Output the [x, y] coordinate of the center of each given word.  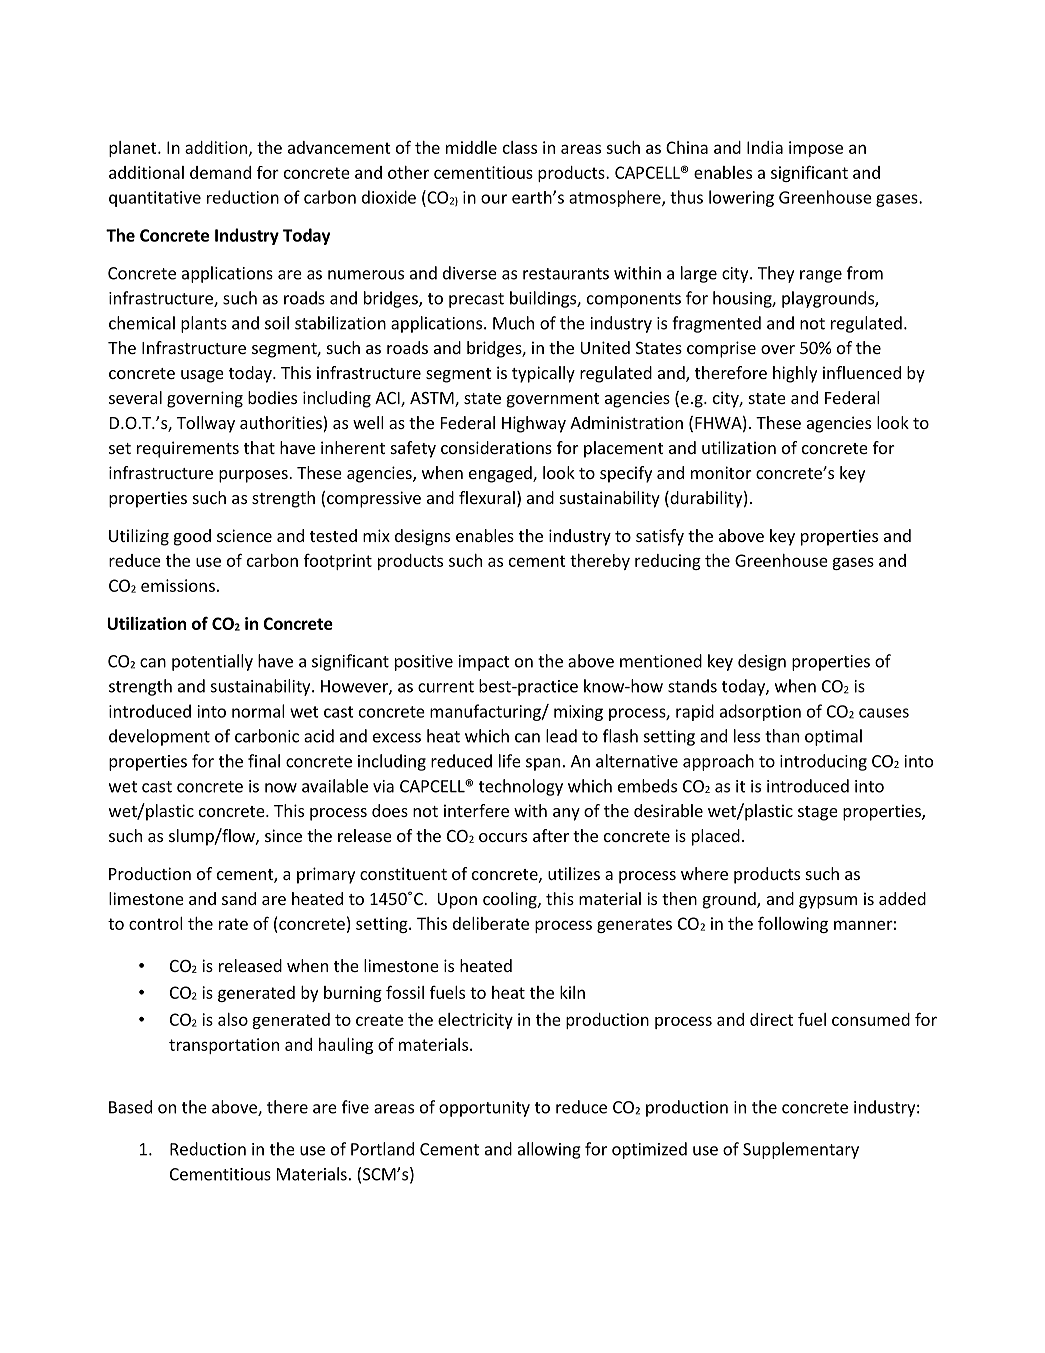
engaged [501, 474]
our [494, 199]
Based [130, 1107]
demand [220, 172]
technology [521, 787]
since [283, 835]
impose [816, 149]
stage [818, 813]
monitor [721, 472]
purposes [254, 476]
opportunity [484, 1109]
